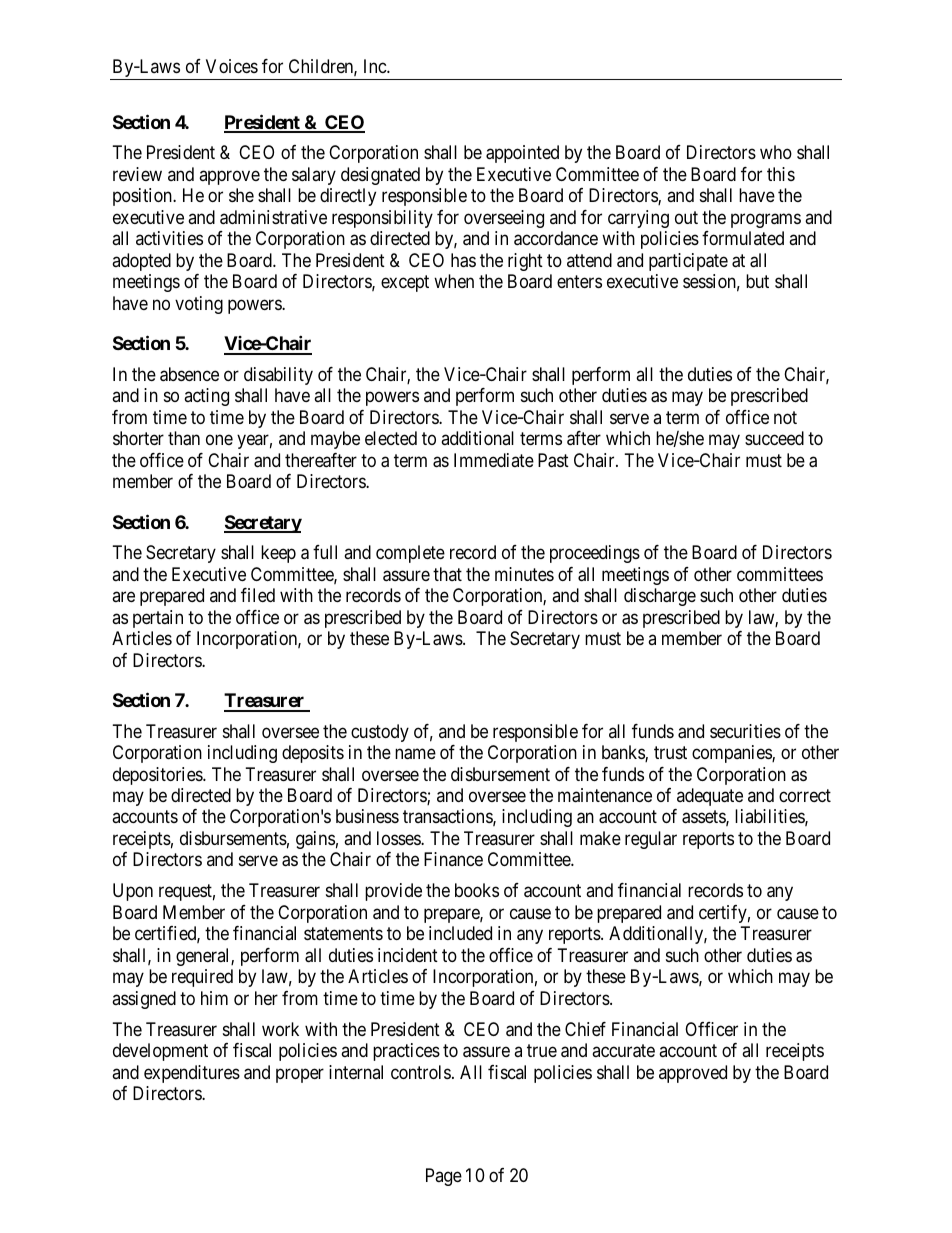  What do you see at coordinates (623, 1051) in the screenshot?
I see `accurate` at bounding box center [623, 1051].
